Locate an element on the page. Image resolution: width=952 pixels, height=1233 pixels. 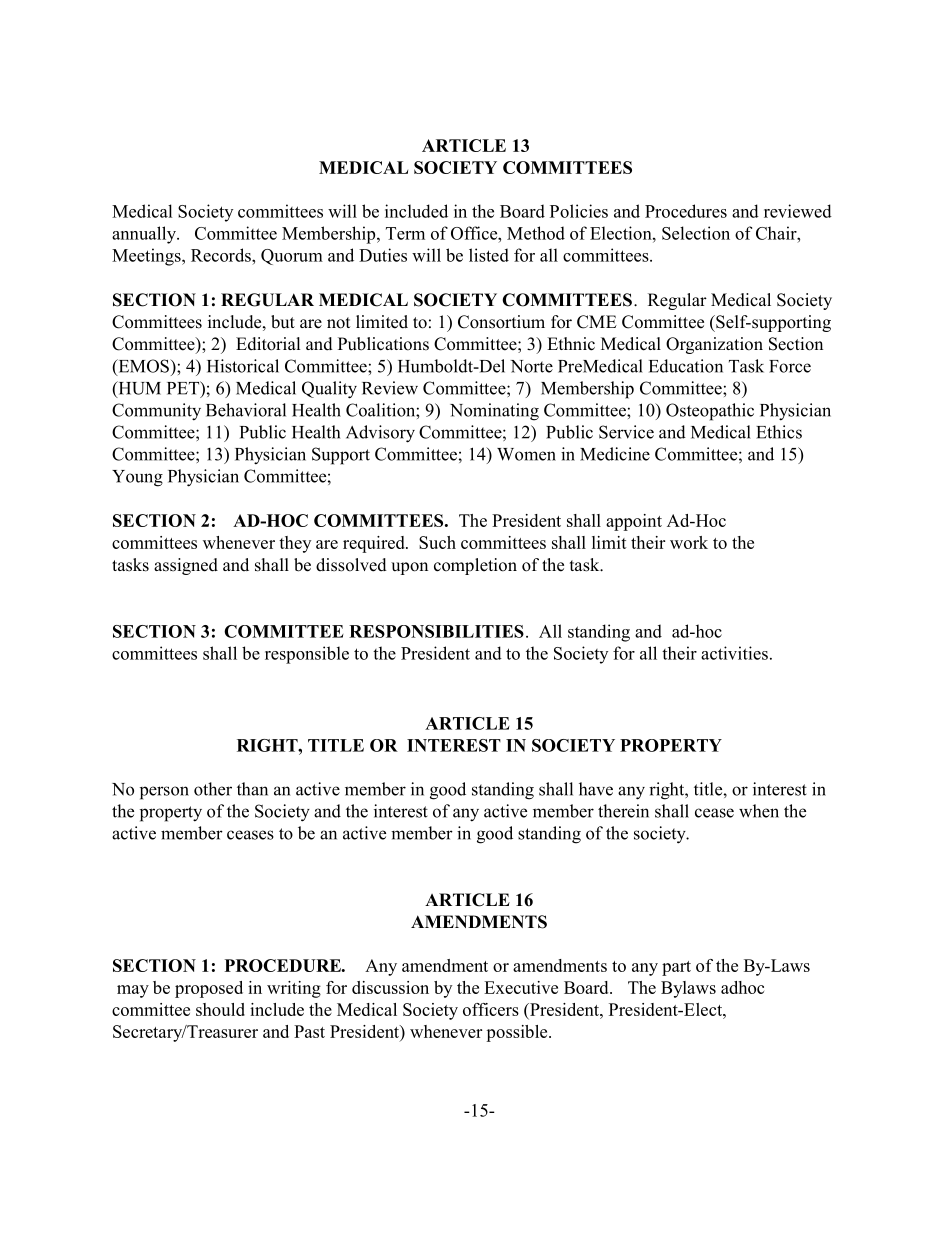
RESPONSIBILITIES is located at coordinates (436, 631).
